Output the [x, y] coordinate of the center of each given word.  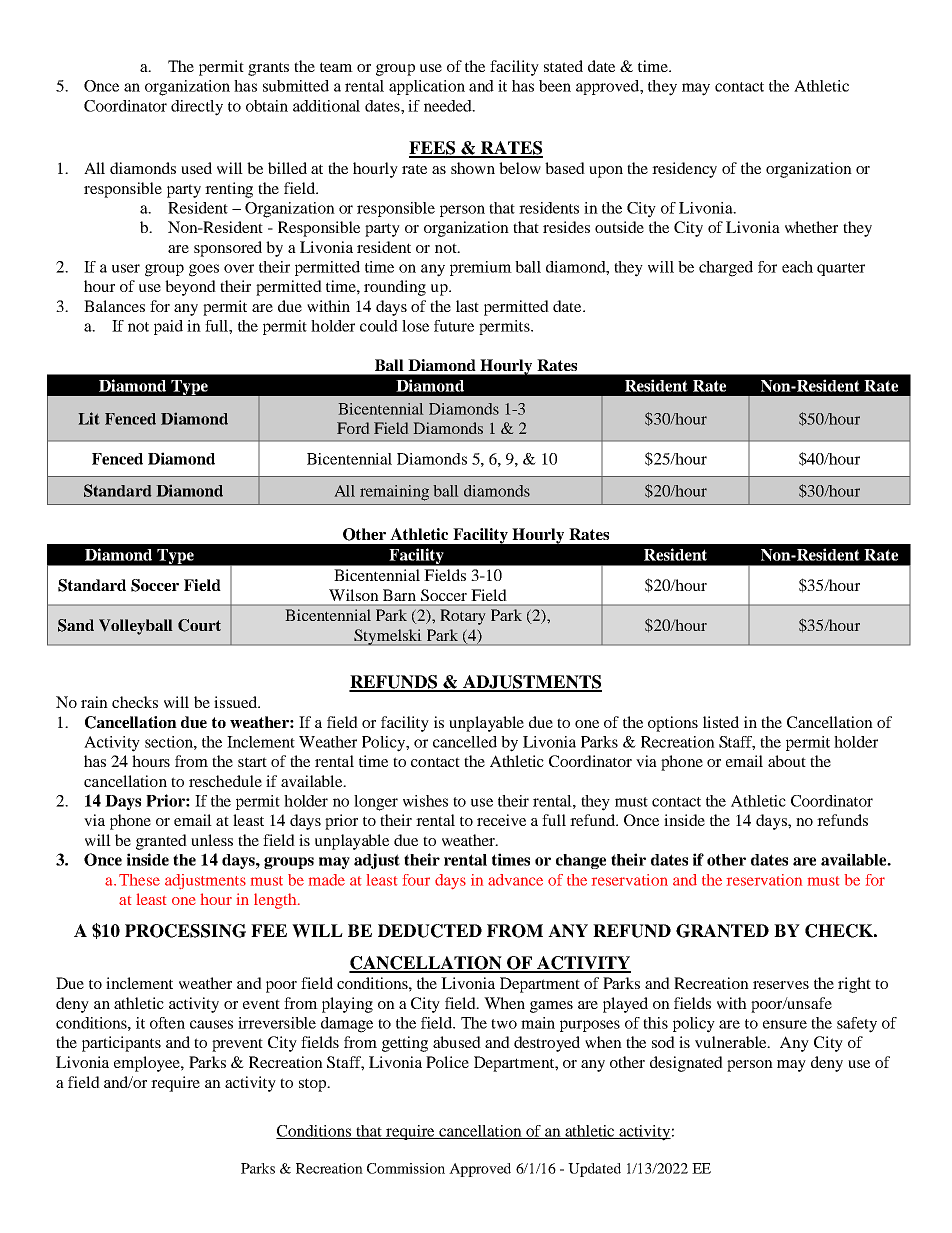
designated [686, 1064]
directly [197, 108]
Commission [406, 1168]
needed [449, 106]
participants [121, 1044]
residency [684, 170]
